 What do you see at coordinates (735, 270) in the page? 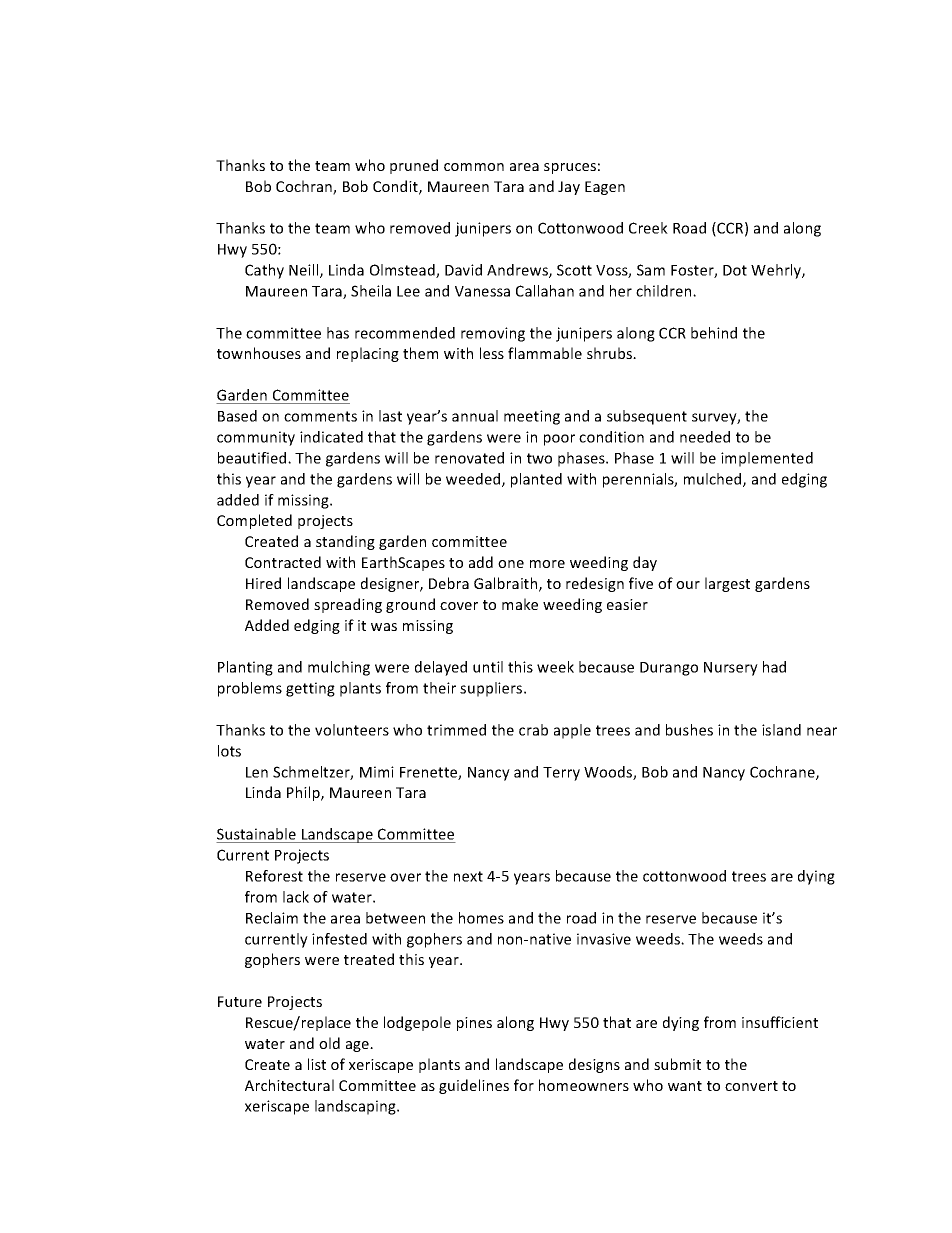
I see `Dot` at bounding box center [735, 270].
